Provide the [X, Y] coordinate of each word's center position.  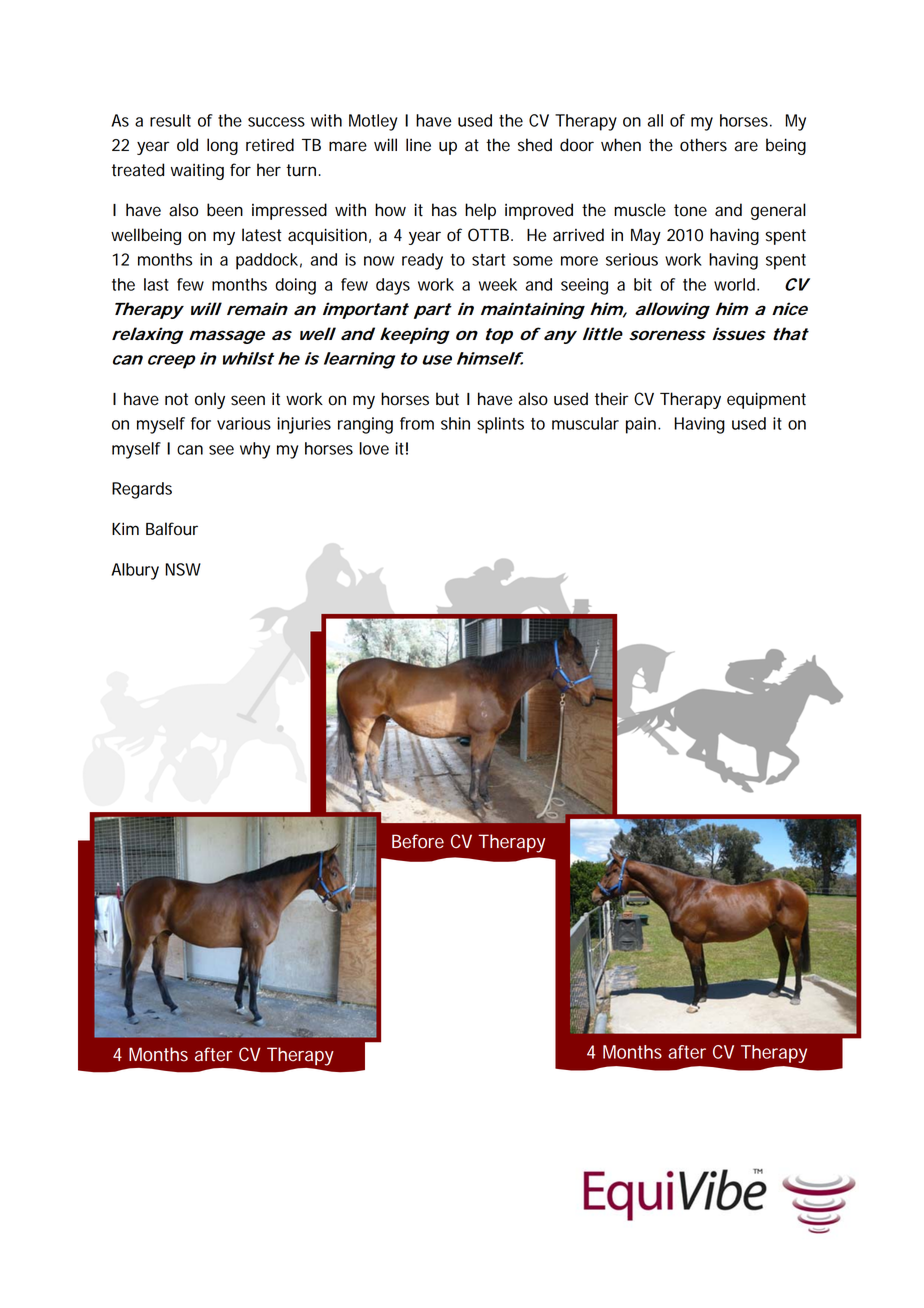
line [418, 145]
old [187, 145]
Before [418, 841]
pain [641, 425]
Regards [142, 490]
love [374, 448]
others [703, 145]
